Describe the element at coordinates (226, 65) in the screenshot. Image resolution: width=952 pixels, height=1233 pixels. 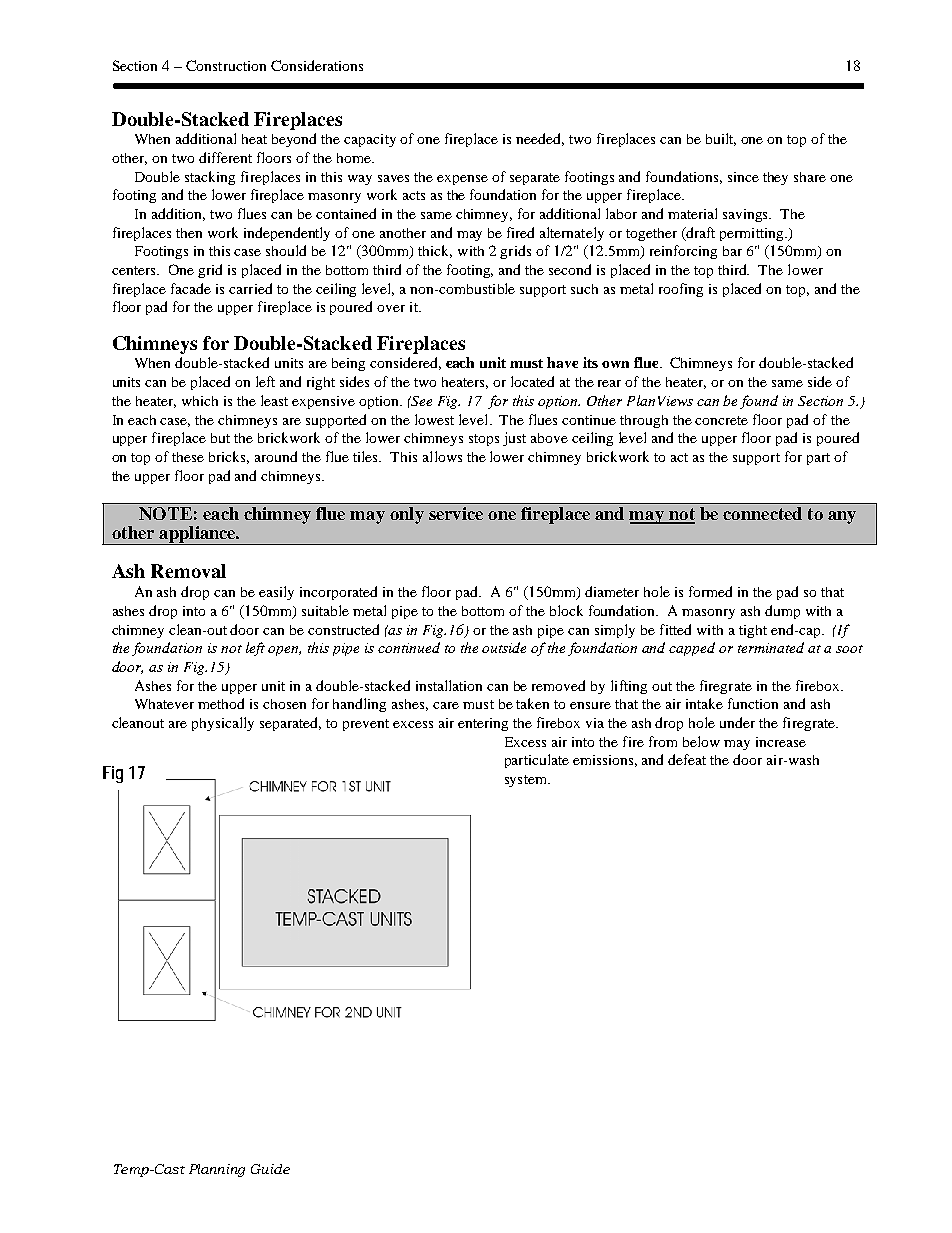
I see `Construction` at that location.
